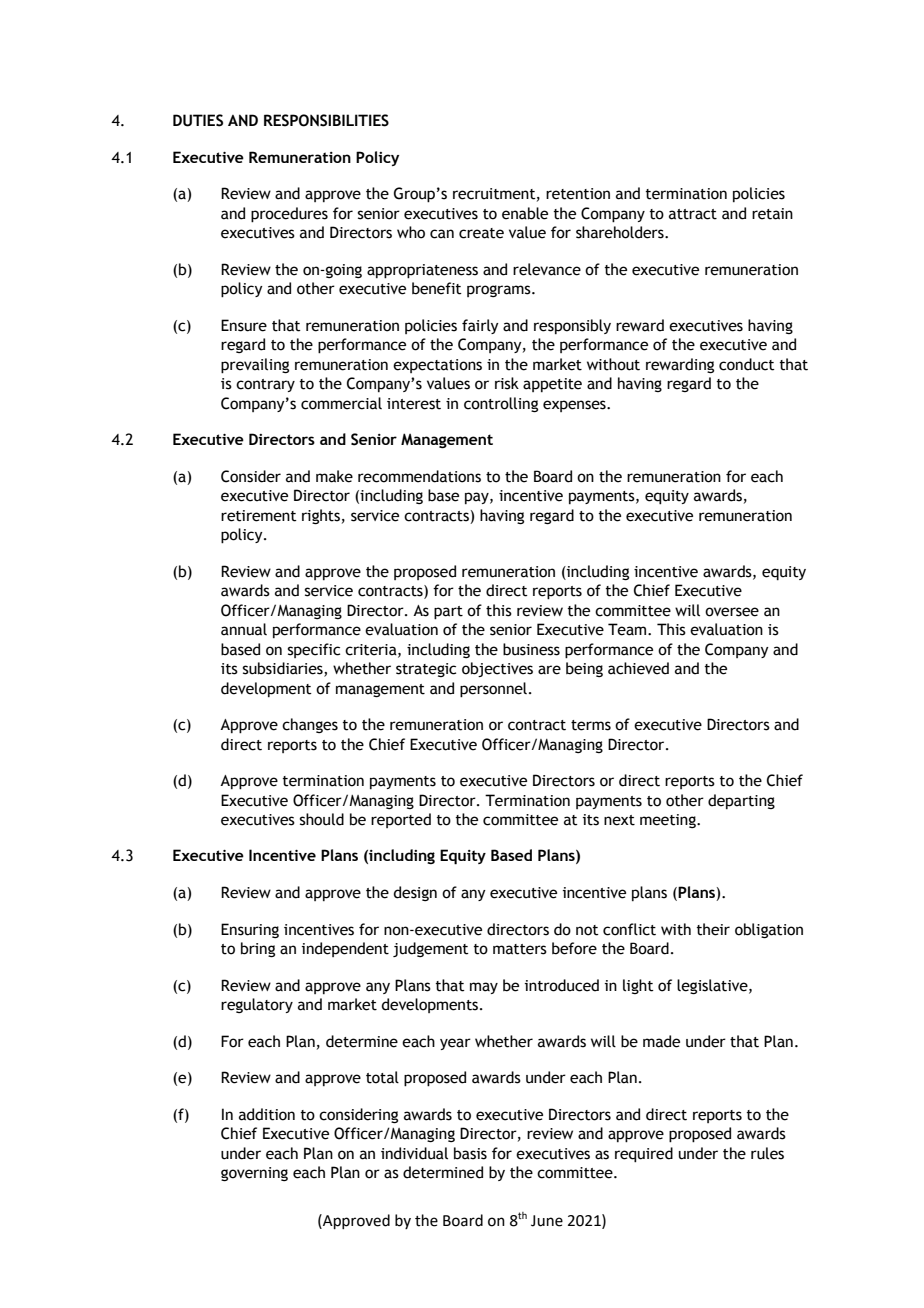 This document has width=924, height=1308. What do you see at coordinates (497, 669) in the document?
I see `objectives` at bounding box center [497, 669].
